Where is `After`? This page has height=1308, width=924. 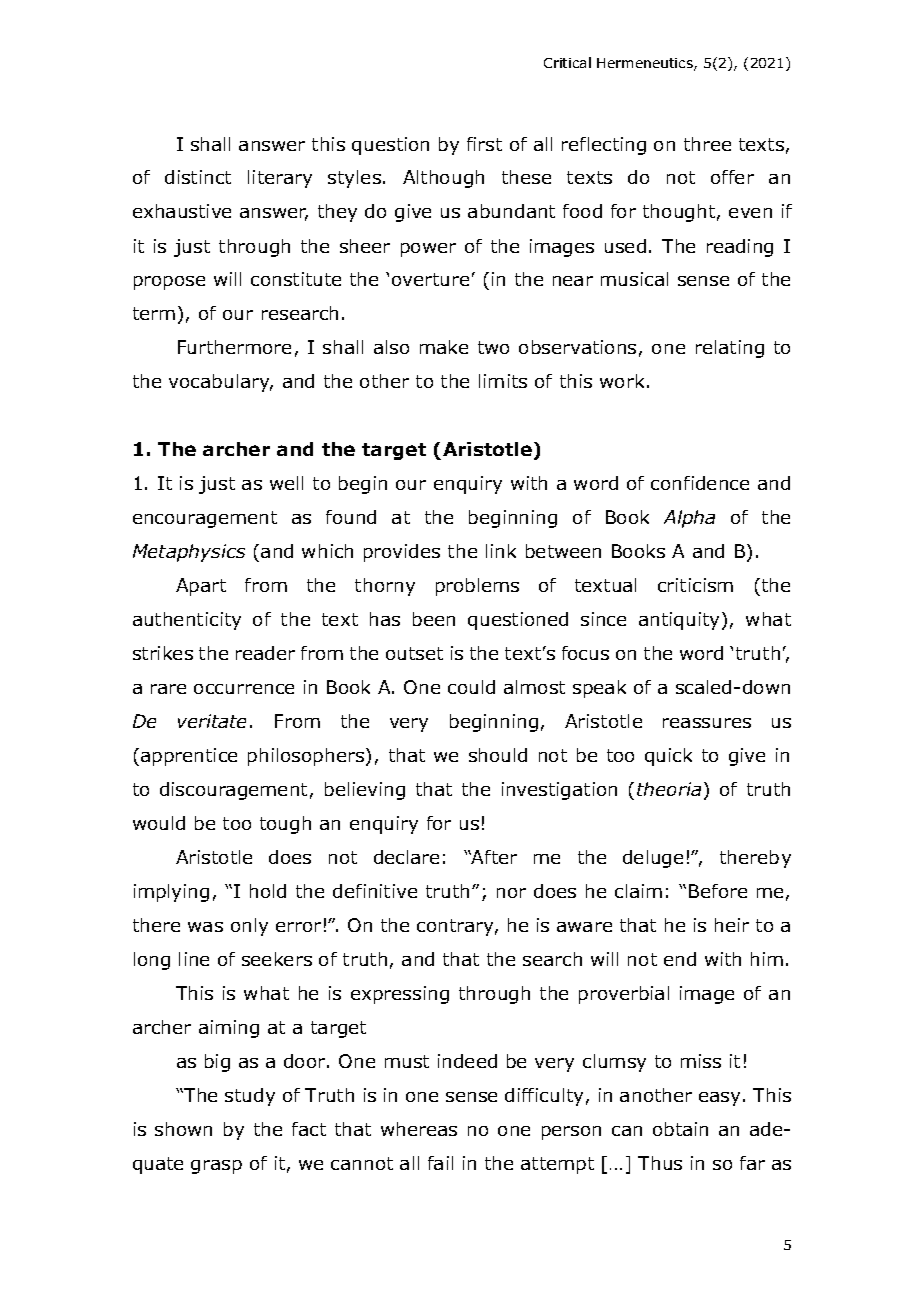
After is located at coordinates (493, 857).
